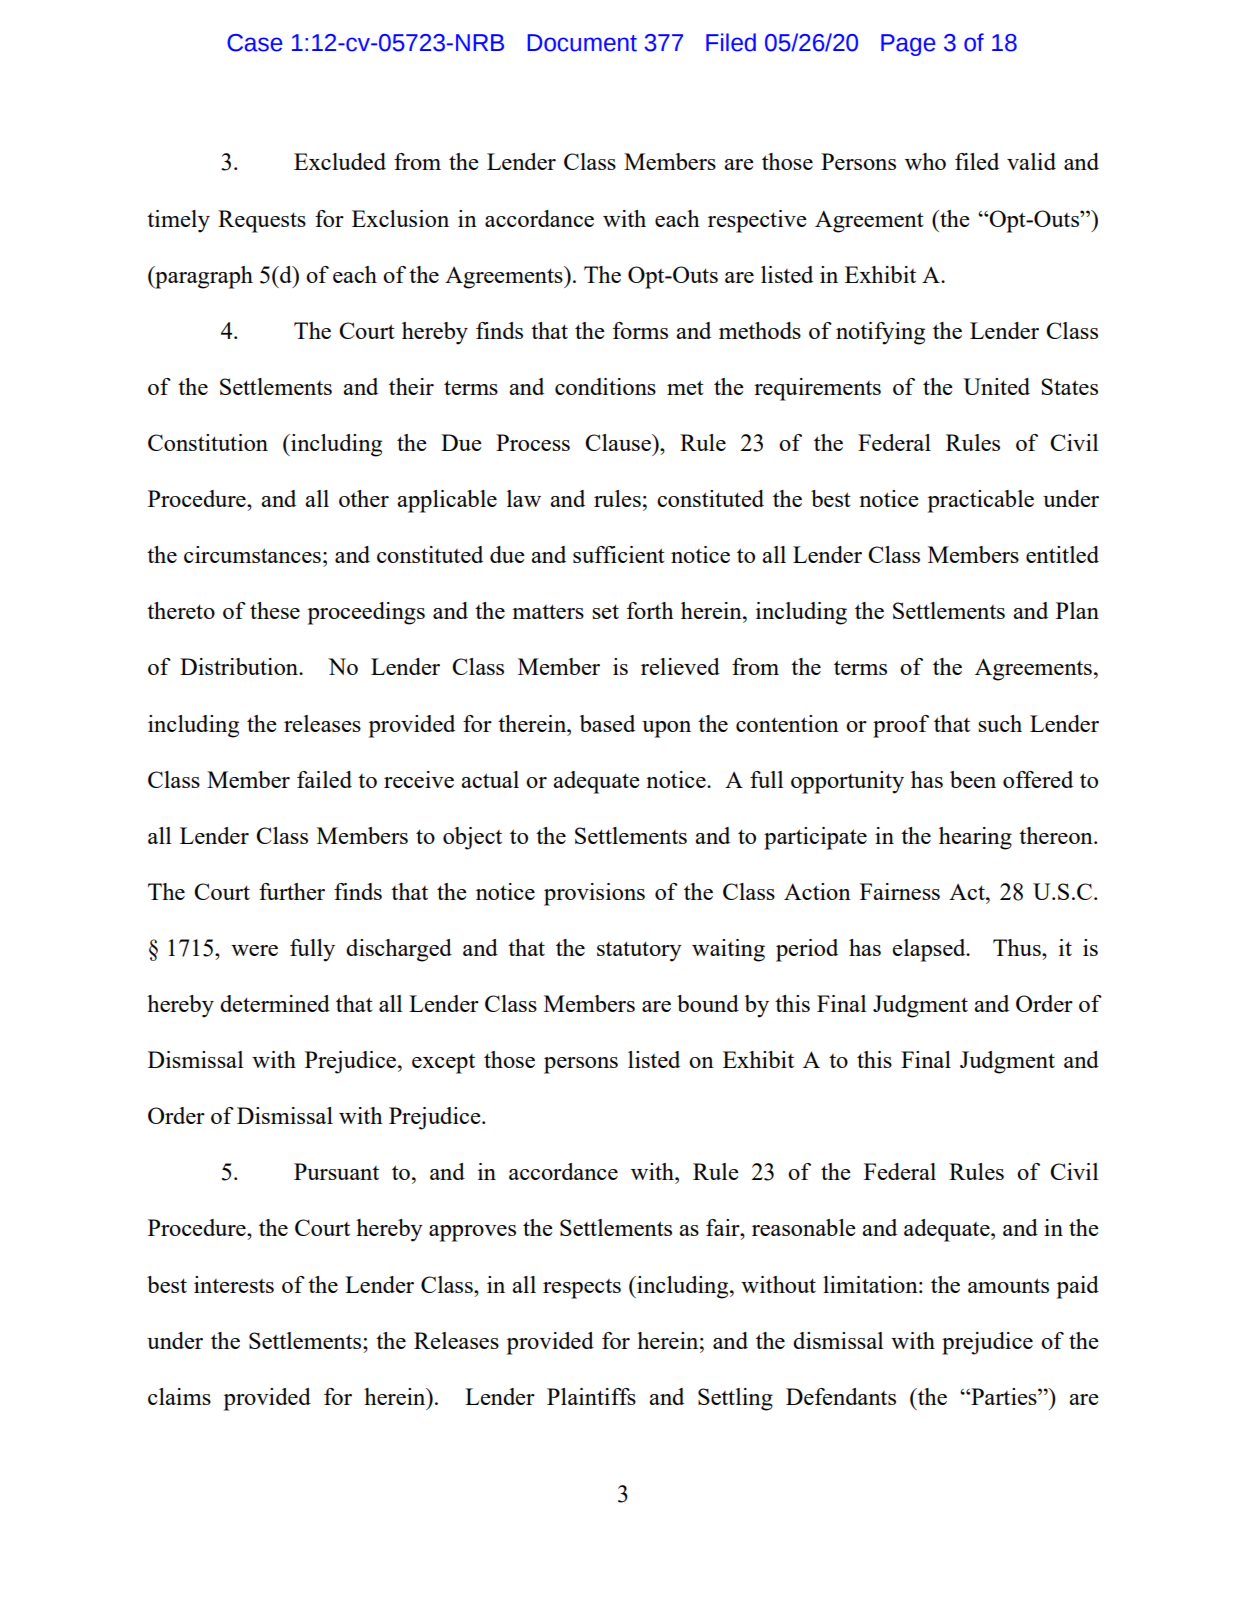 This document has height=1610, width=1244. What do you see at coordinates (607, 723) in the document?
I see `based` at bounding box center [607, 723].
